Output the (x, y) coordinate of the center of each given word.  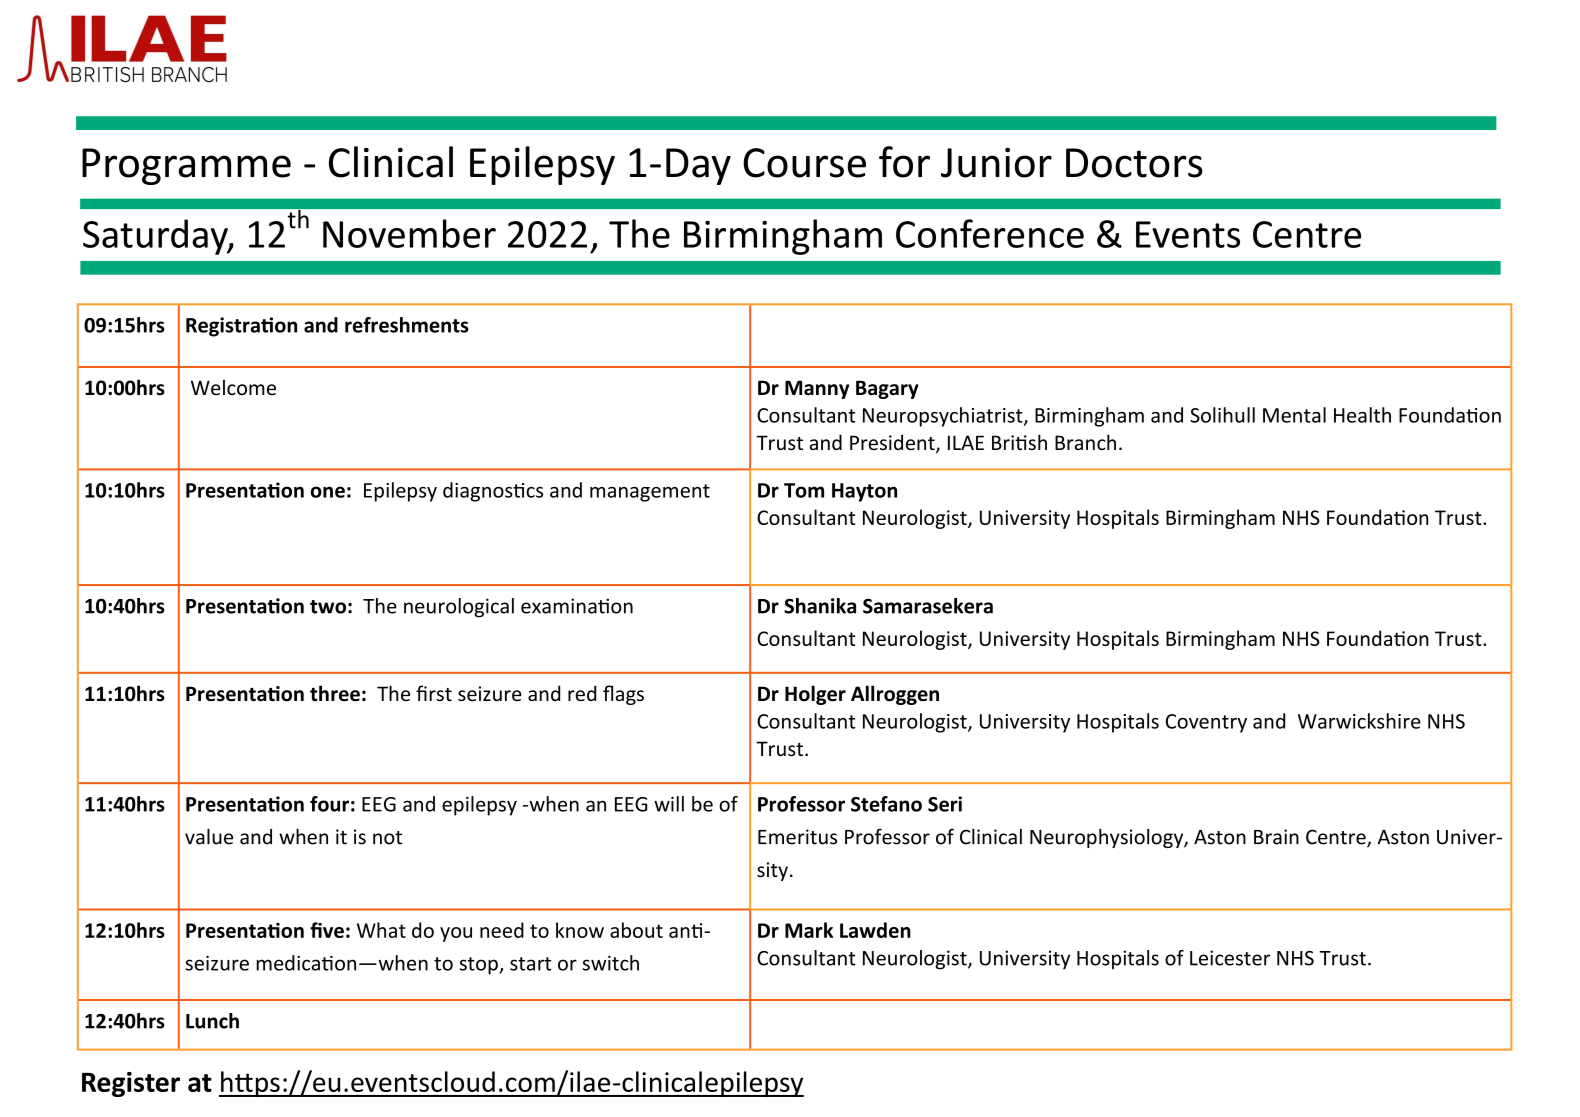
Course (804, 163)
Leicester (1230, 958)
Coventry (1206, 723)
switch (611, 963)
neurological (459, 608)
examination (577, 606)
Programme (186, 166)
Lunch (212, 1021)
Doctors (1134, 163)
